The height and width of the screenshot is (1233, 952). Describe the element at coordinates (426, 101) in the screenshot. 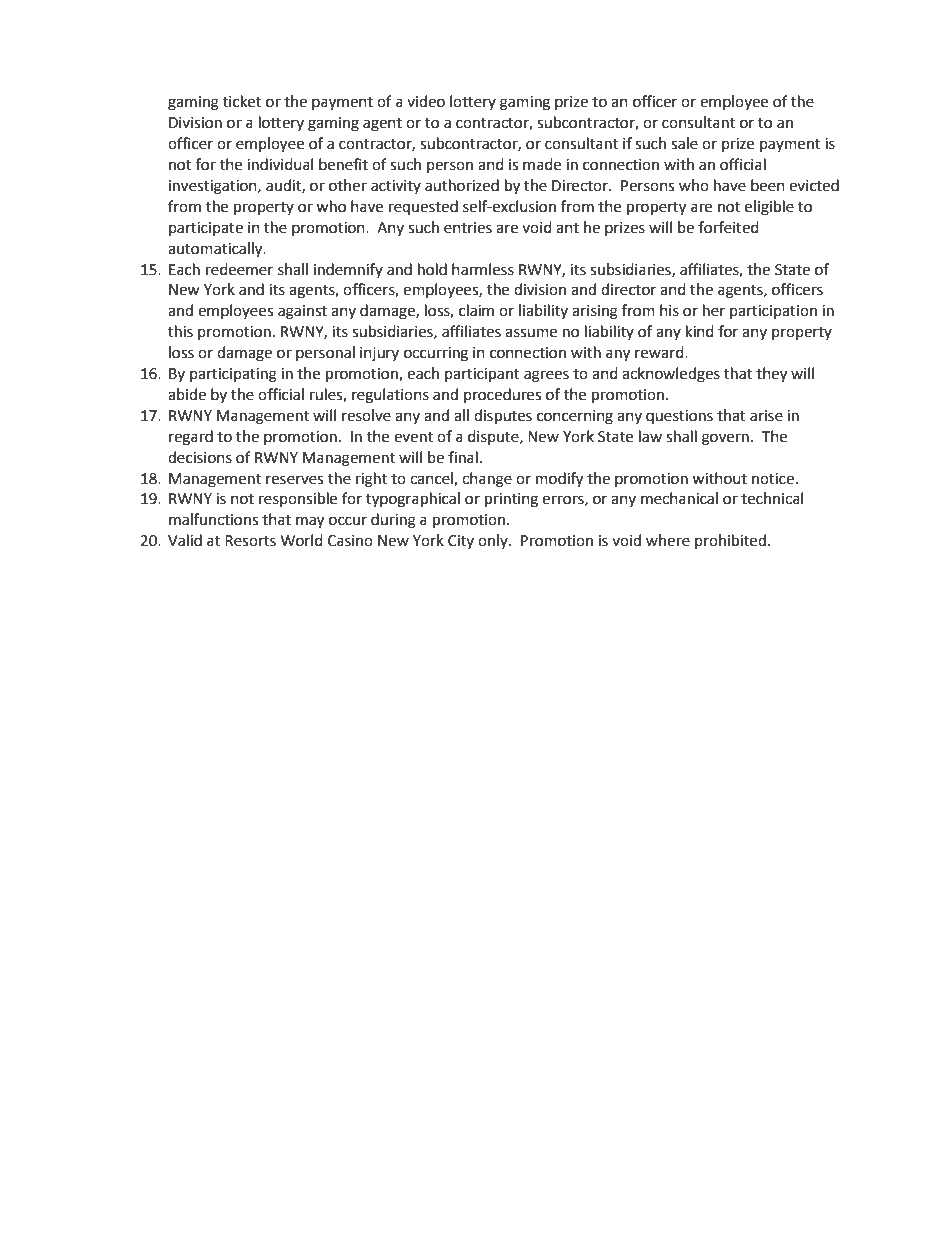

I see `video` at that location.
